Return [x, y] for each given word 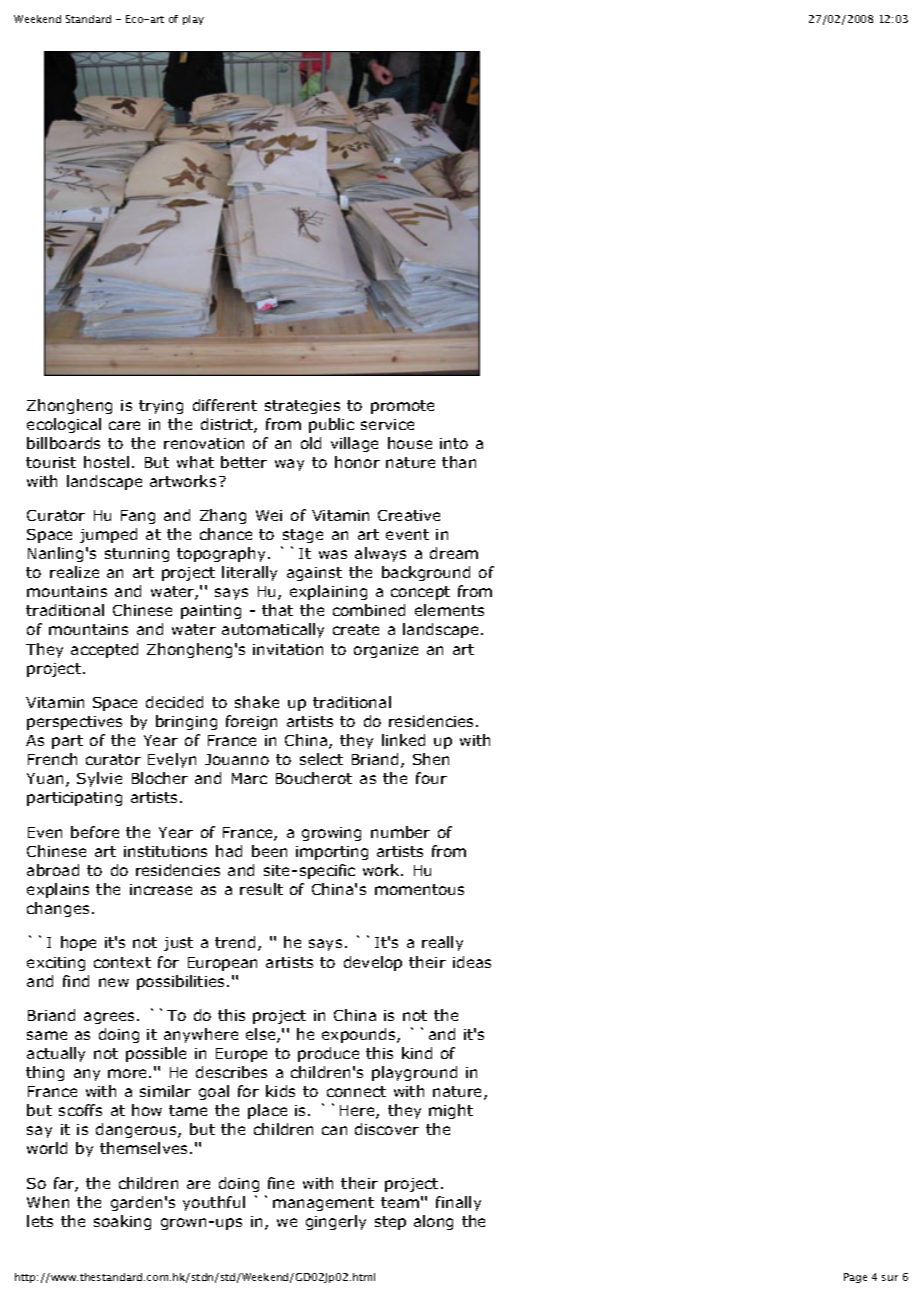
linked [403, 740]
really [442, 943]
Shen [431, 759]
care [124, 425]
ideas [472, 962]
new [114, 982]
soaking [122, 1222]
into [454, 443]
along [433, 1222]
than [459, 462]
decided [174, 702]
